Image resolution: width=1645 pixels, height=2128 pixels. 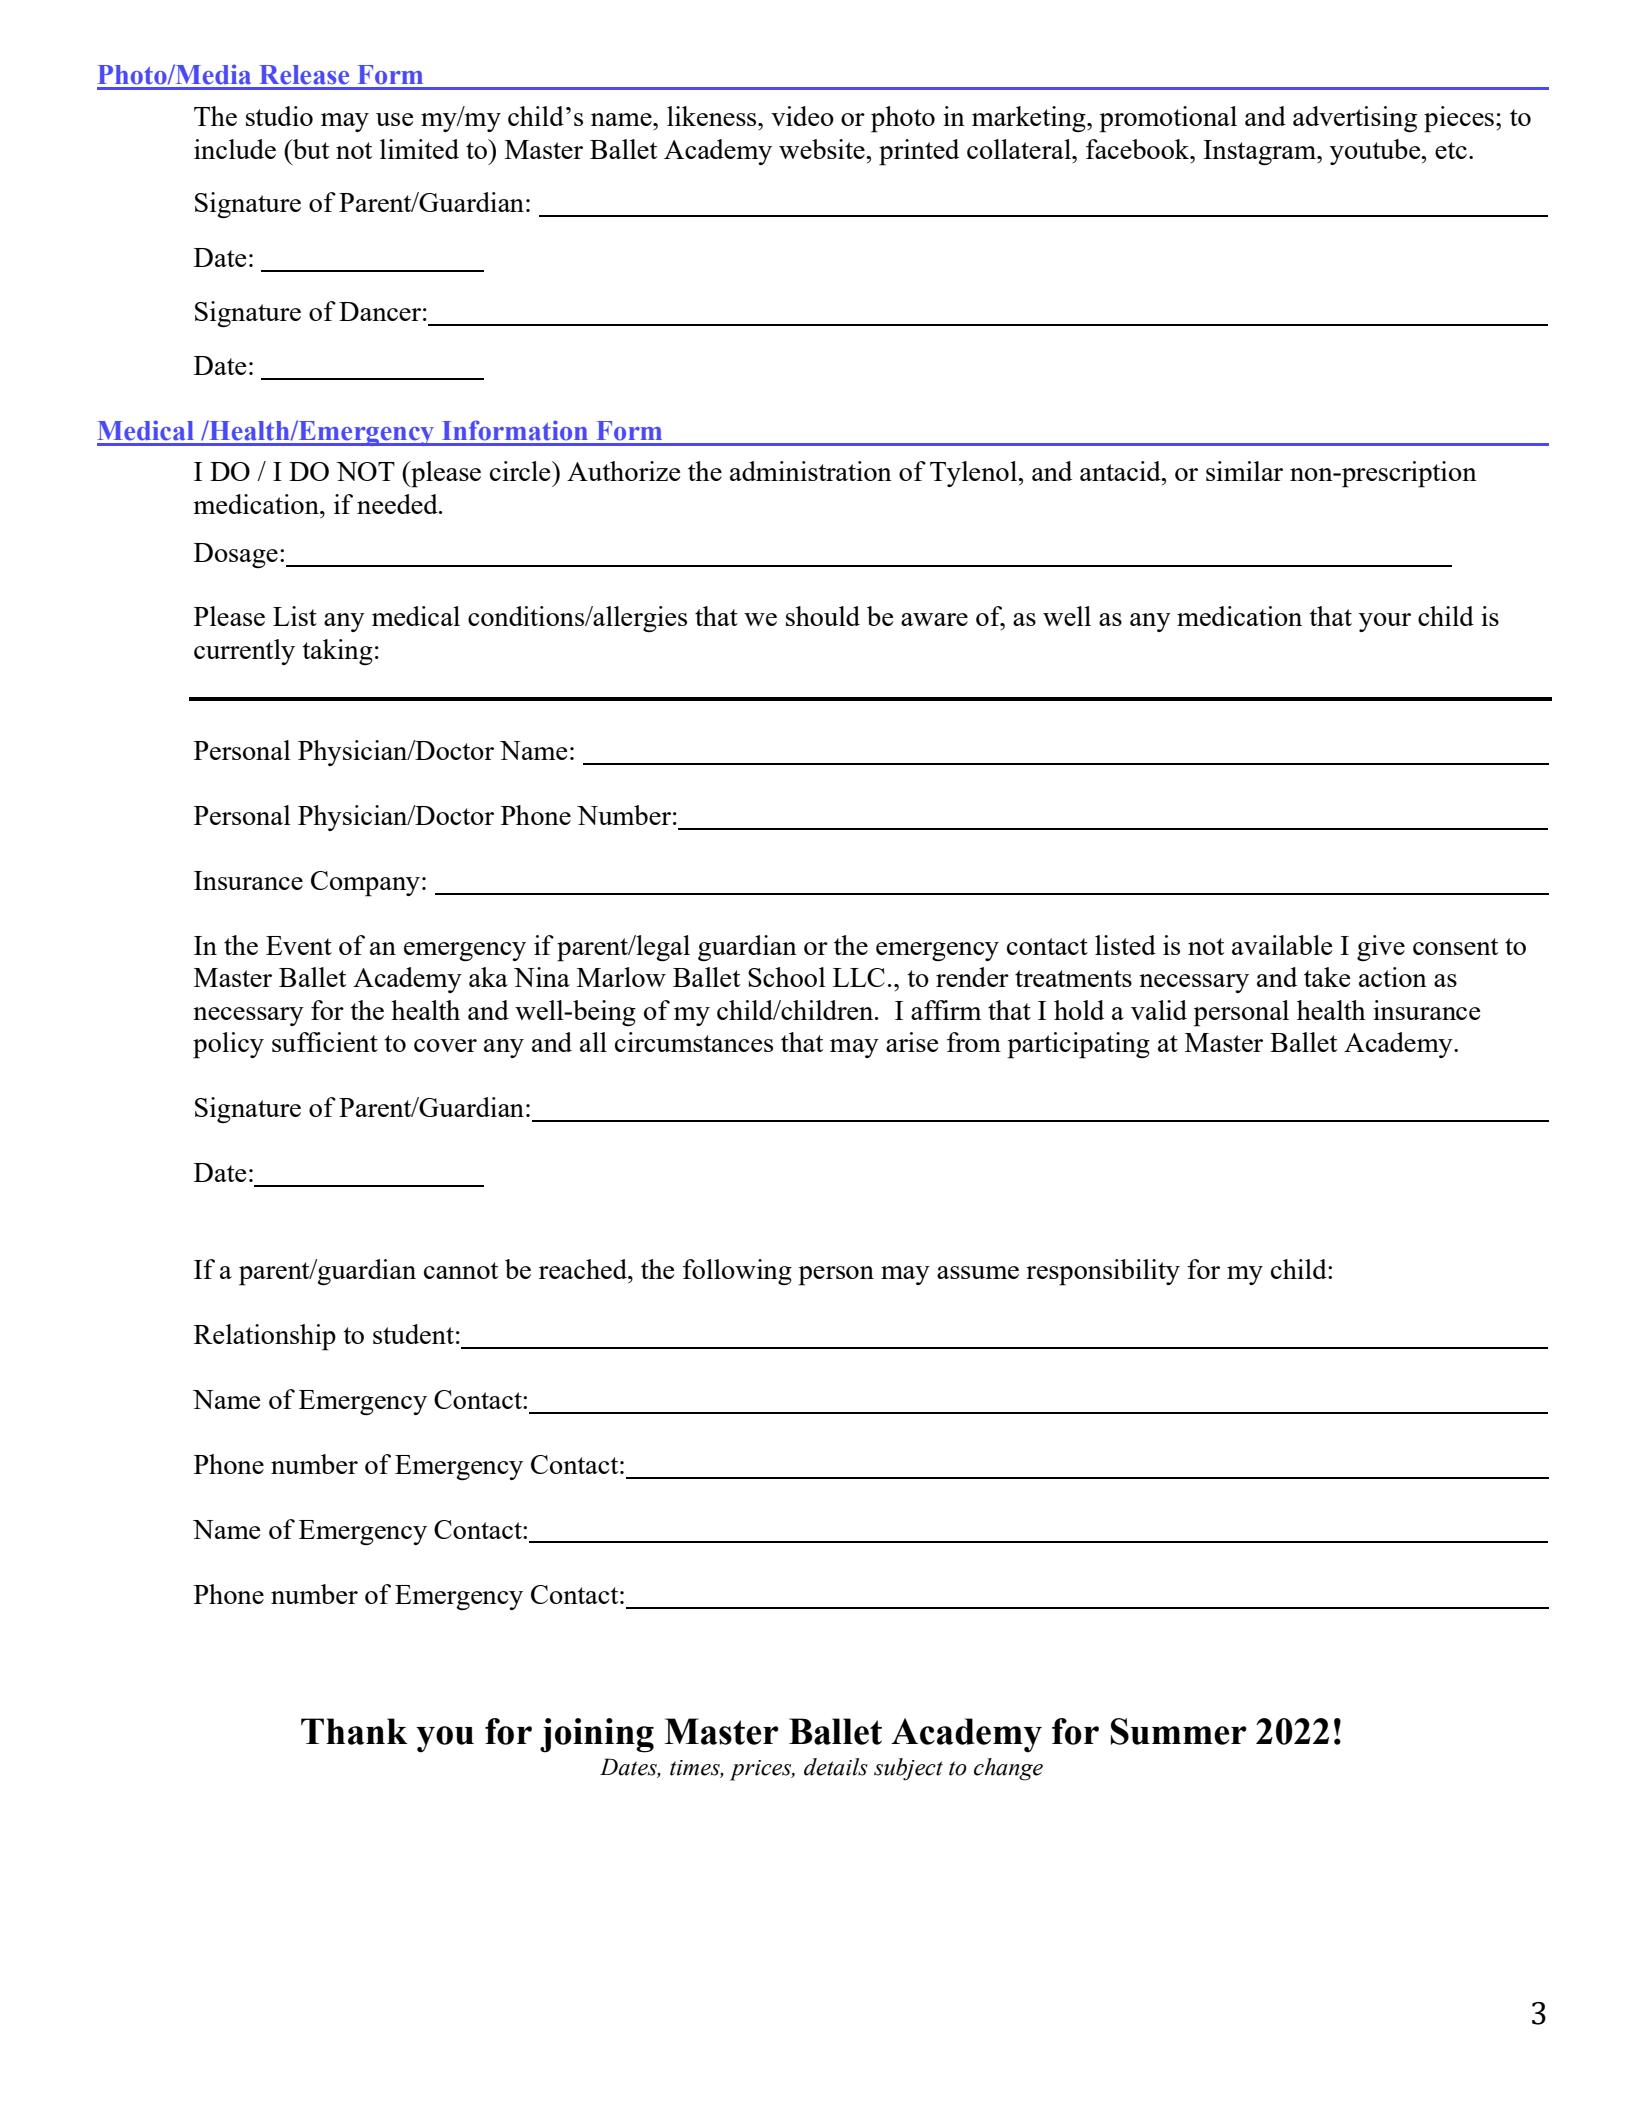 What do you see at coordinates (1103, 1272) in the screenshot?
I see `responsibility` at bounding box center [1103, 1272].
